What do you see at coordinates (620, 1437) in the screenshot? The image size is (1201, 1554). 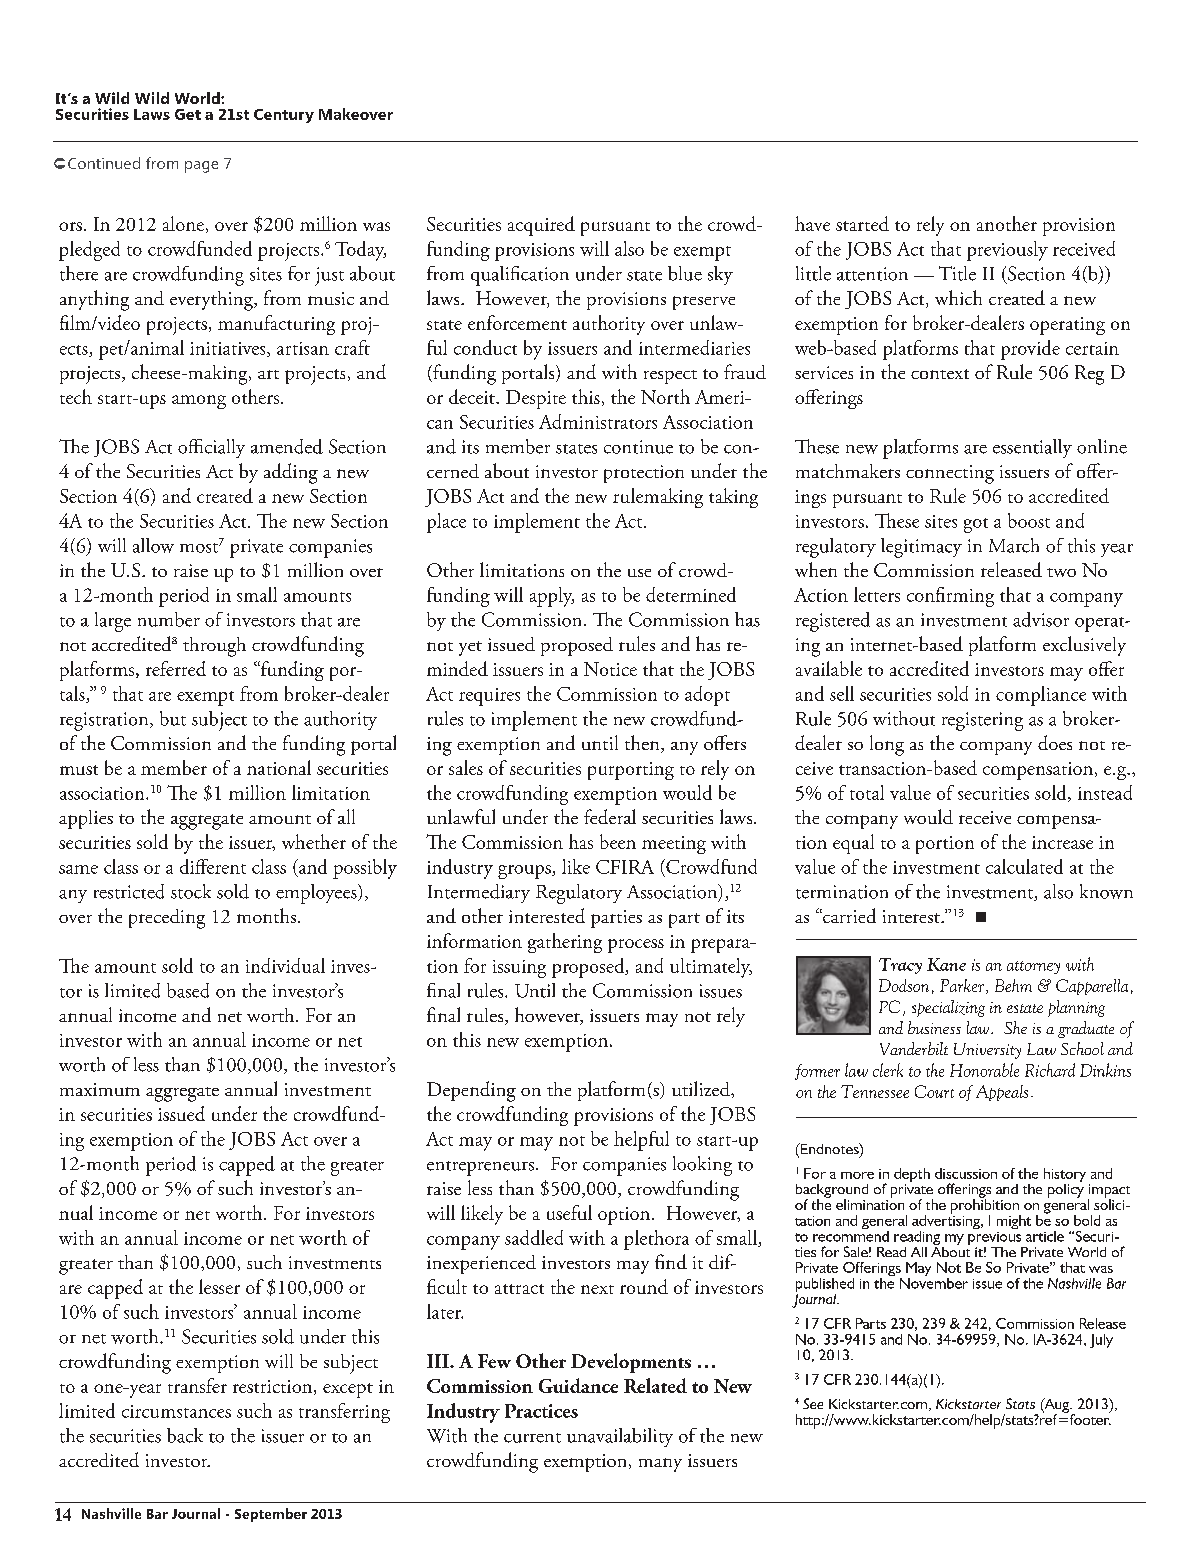 I see `unavailability` at bounding box center [620, 1437].
